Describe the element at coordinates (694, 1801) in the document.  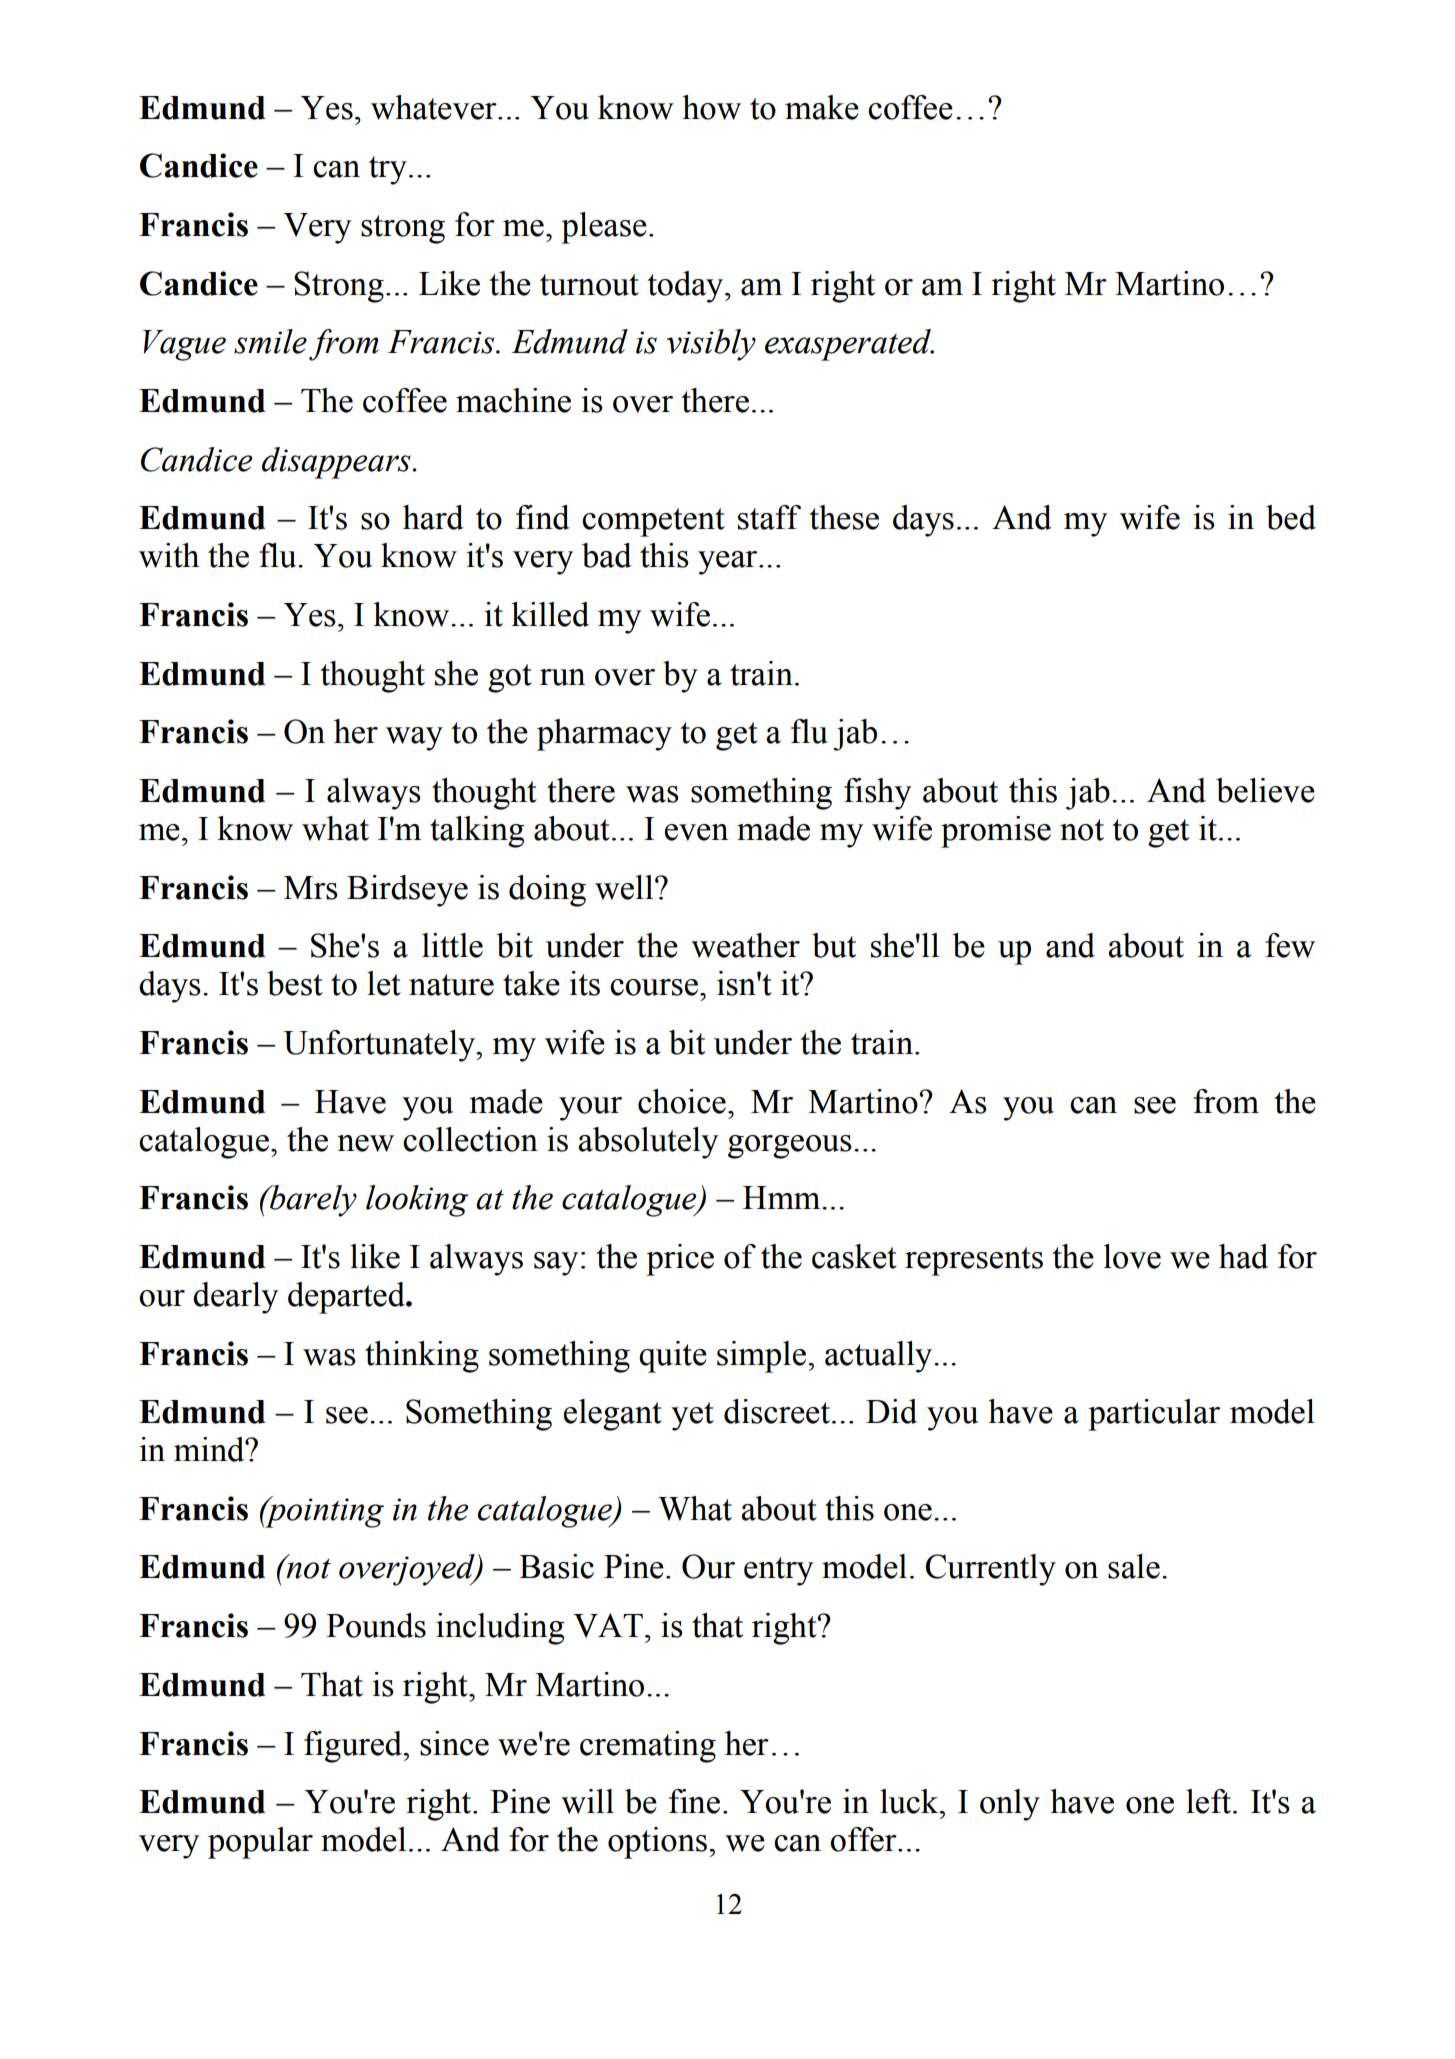
I see `fine` at that location.
